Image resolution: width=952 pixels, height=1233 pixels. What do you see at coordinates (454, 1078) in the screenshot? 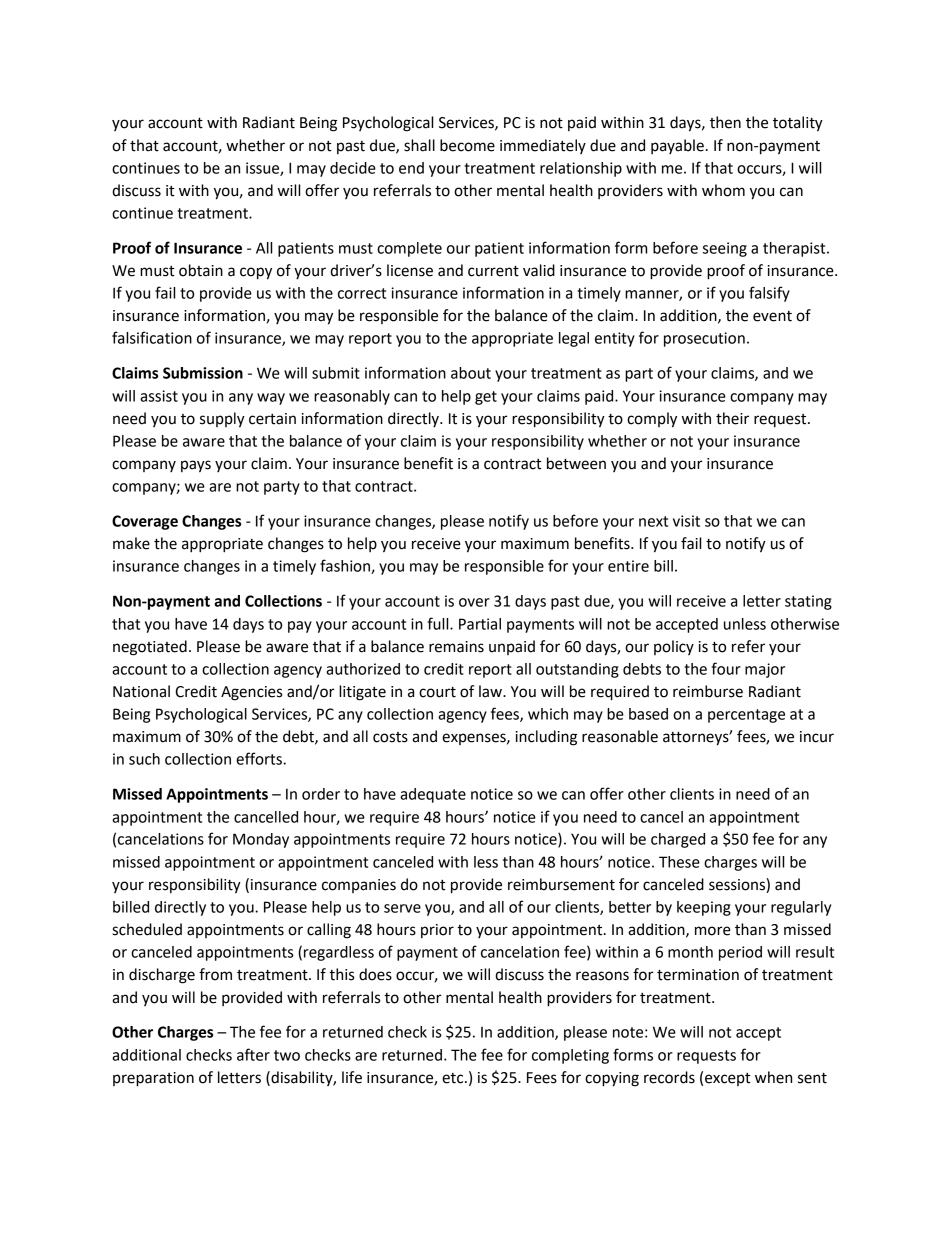
I see `etc` at bounding box center [454, 1078].
